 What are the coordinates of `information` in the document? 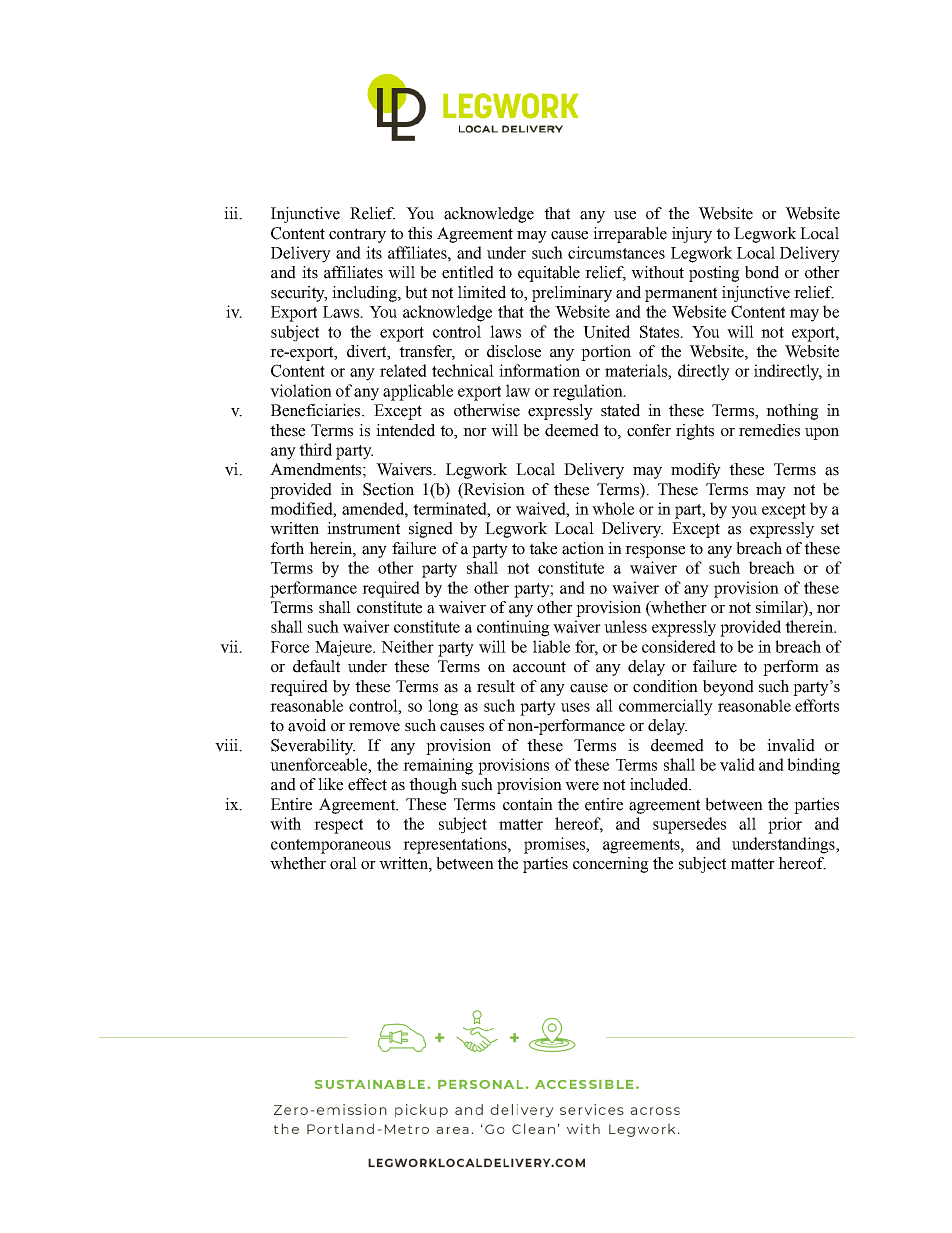 It's located at (539, 370).
